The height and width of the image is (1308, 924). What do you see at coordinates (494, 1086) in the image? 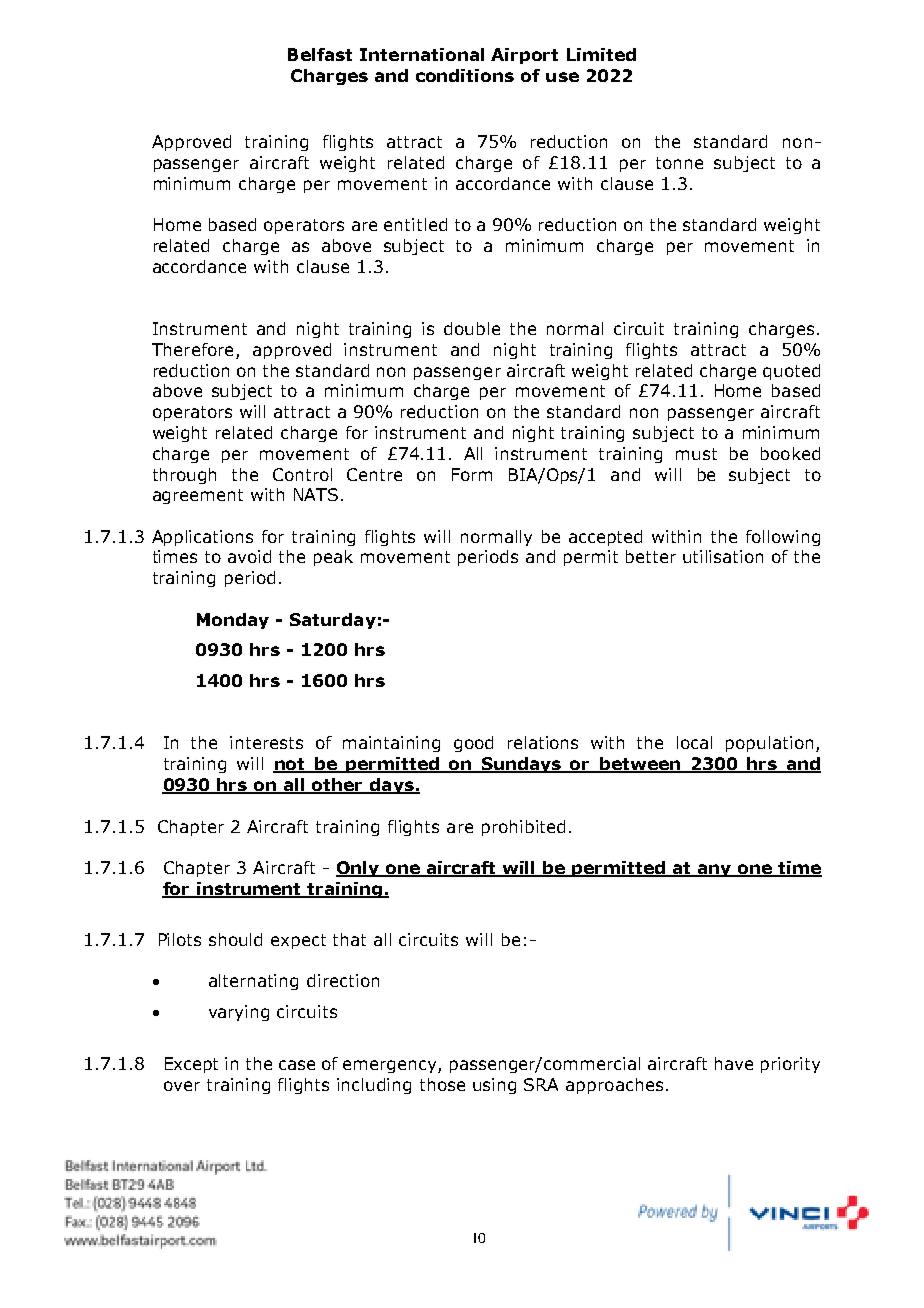
I see `using` at bounding box center [494, 1086].
